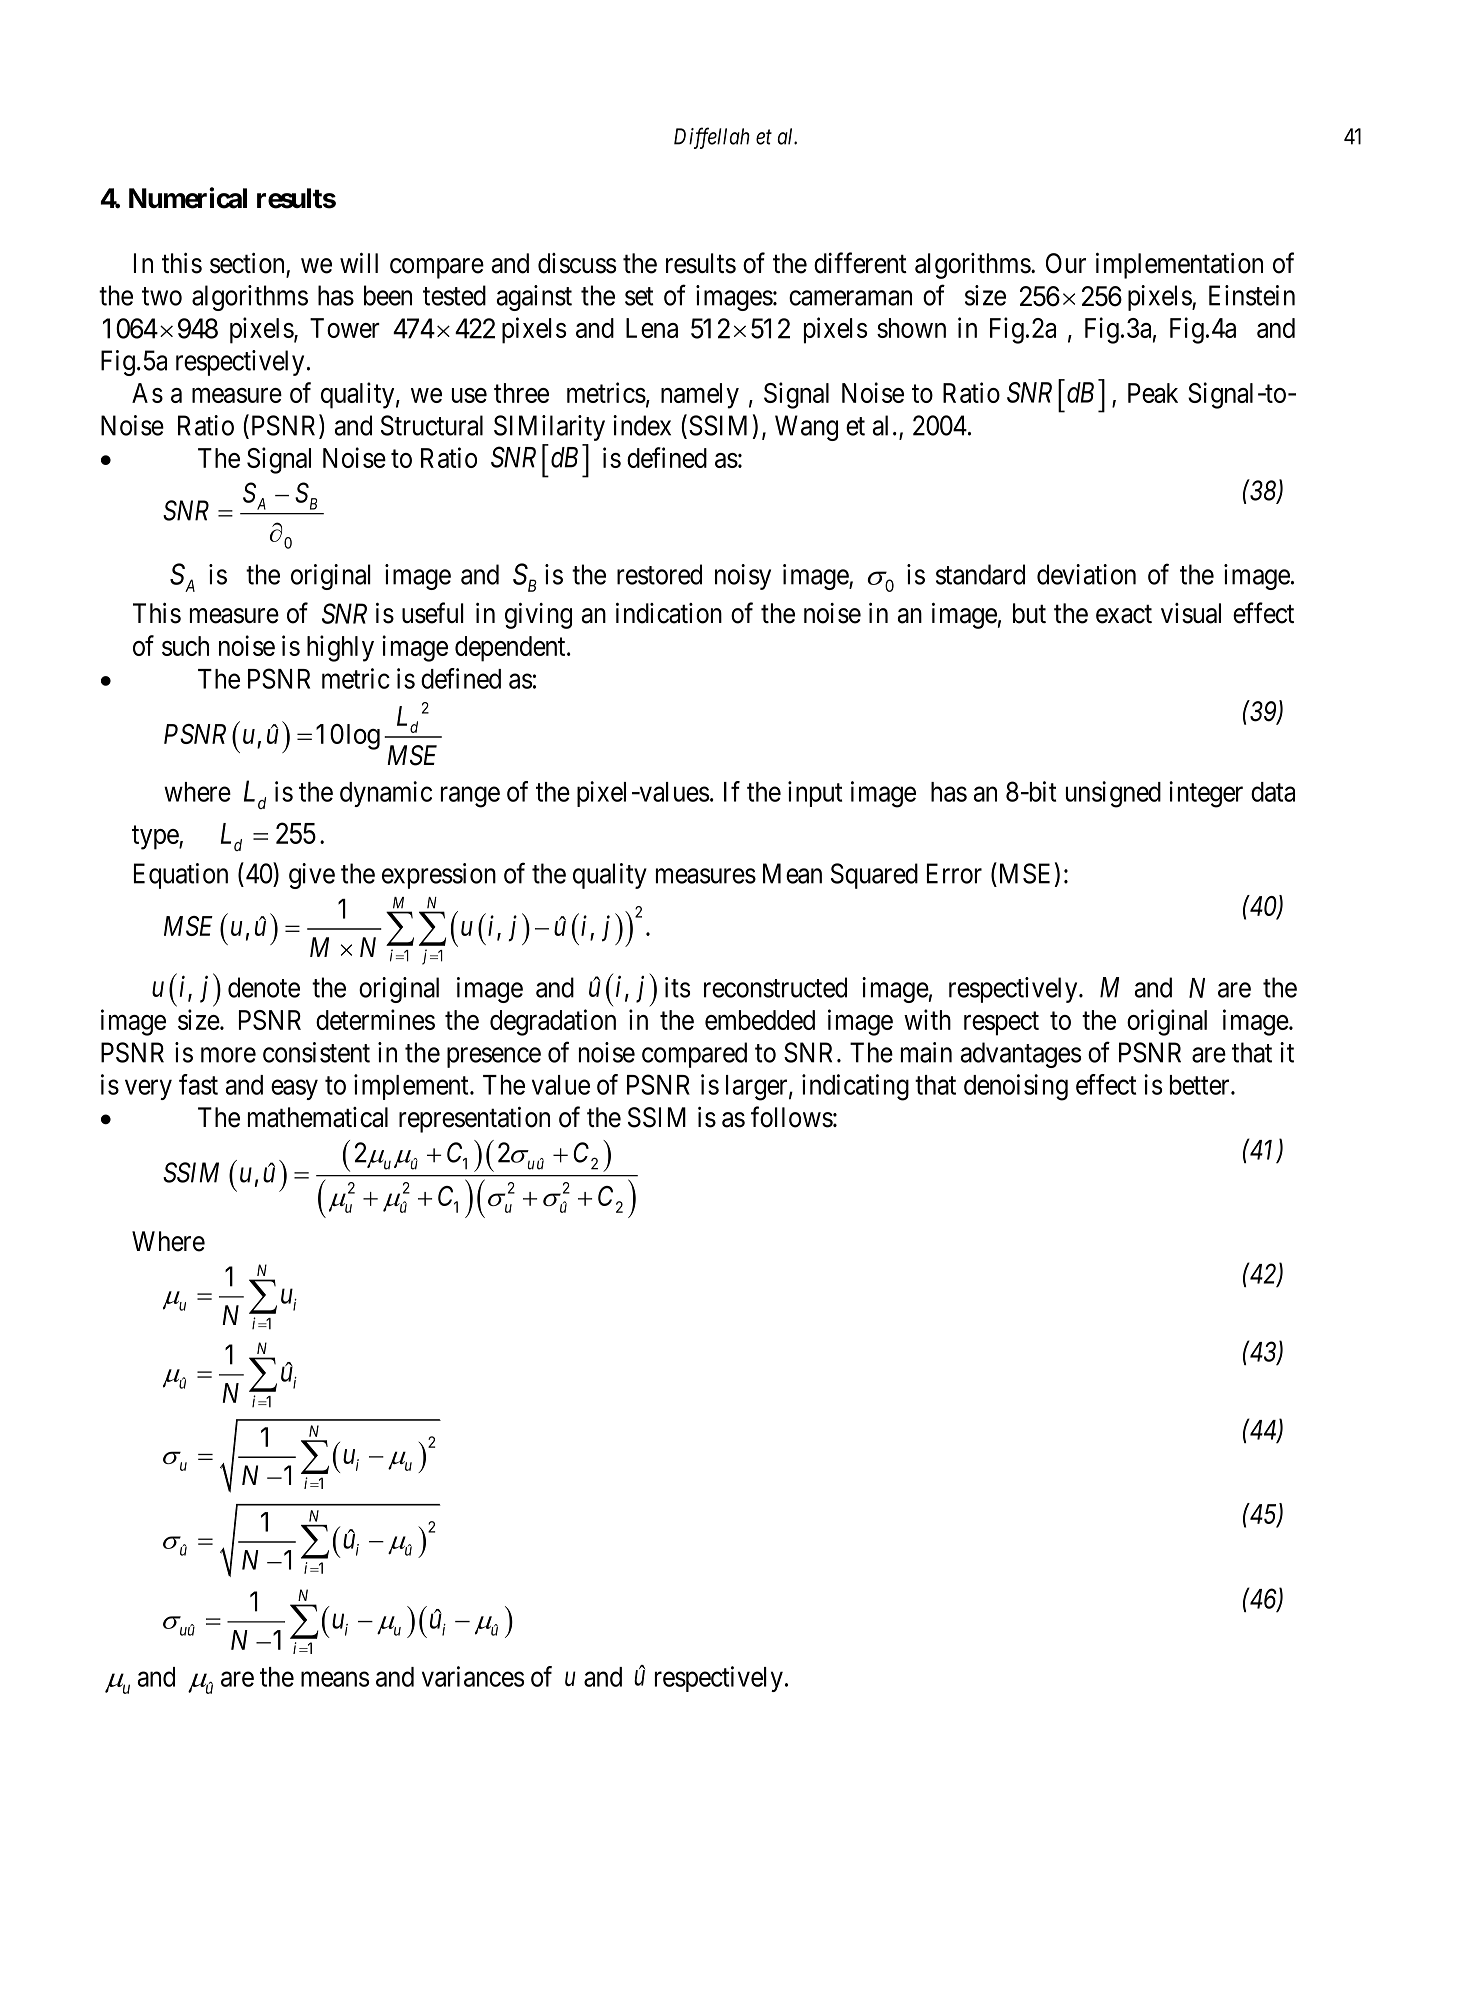 The width and height of the screenshot is (1457, 1994). Describe the element at coordinates (1066, 263) in the screenshot. I see `Our` at that location.
